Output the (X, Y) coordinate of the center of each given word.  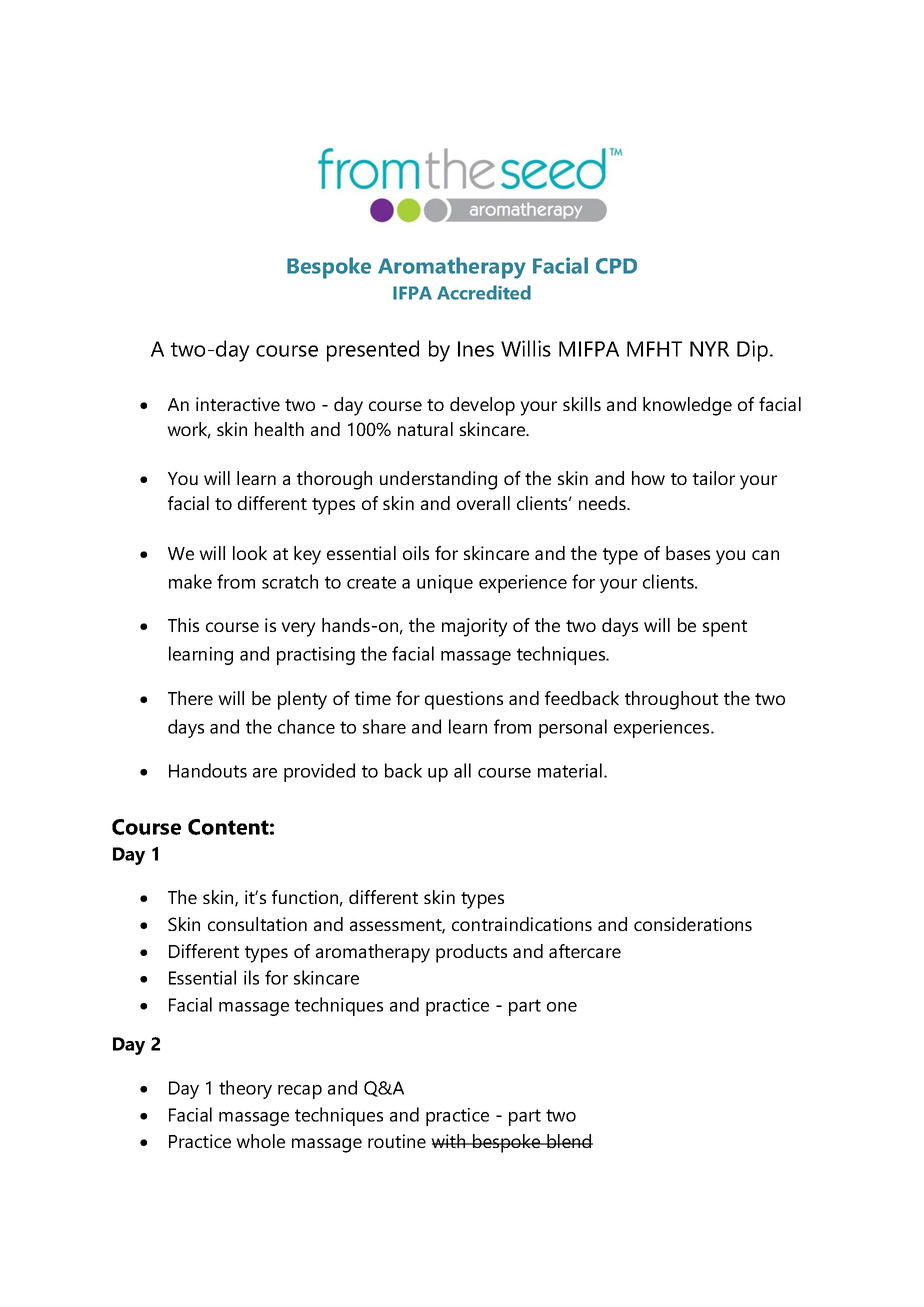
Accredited (484, 292)
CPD (616, 266)
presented (373, 351)
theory (245, 1089)
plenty (302, 700)
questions (464, 700)
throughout (671, 700)
